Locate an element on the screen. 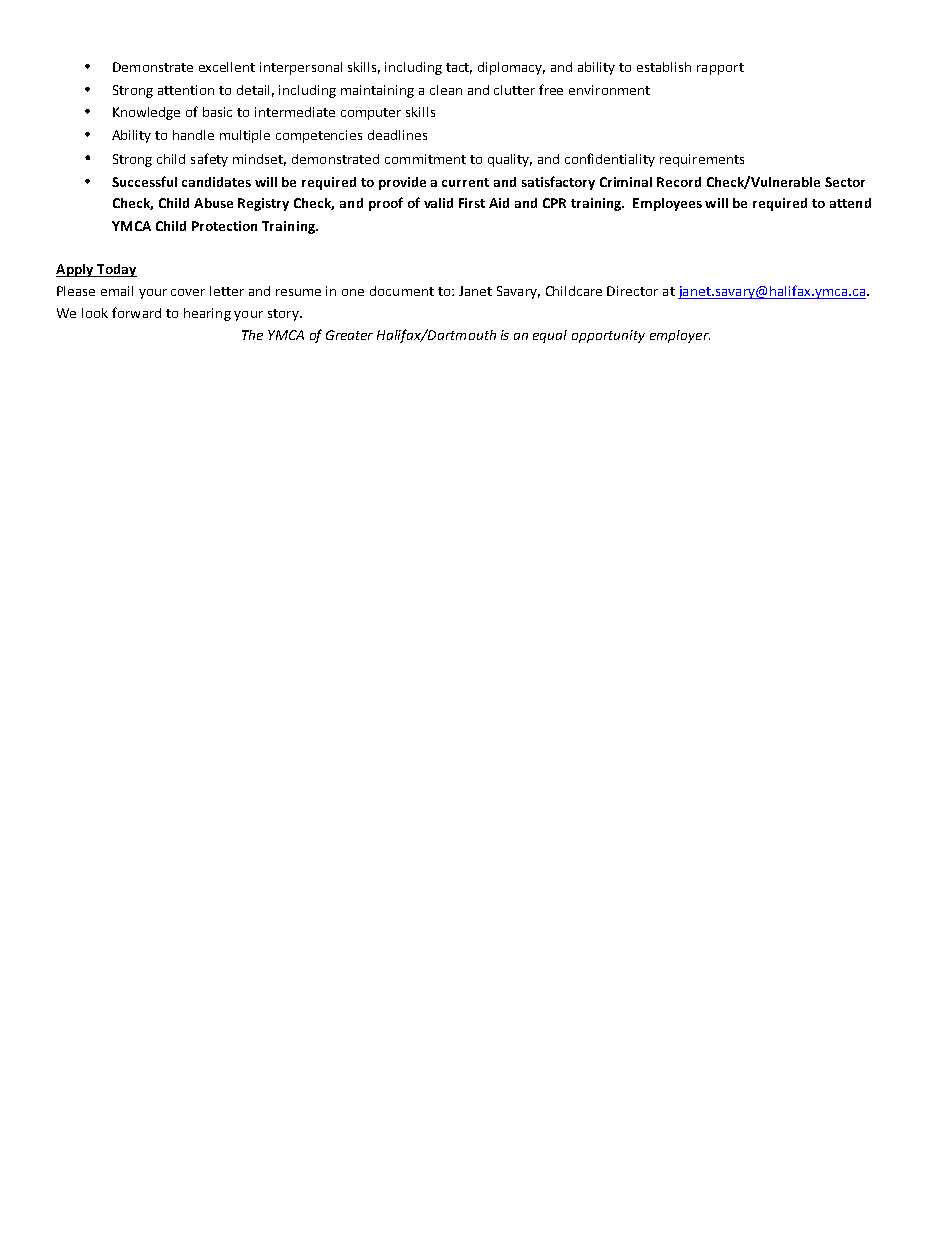  Employees is located at coordinates (667, 204).
